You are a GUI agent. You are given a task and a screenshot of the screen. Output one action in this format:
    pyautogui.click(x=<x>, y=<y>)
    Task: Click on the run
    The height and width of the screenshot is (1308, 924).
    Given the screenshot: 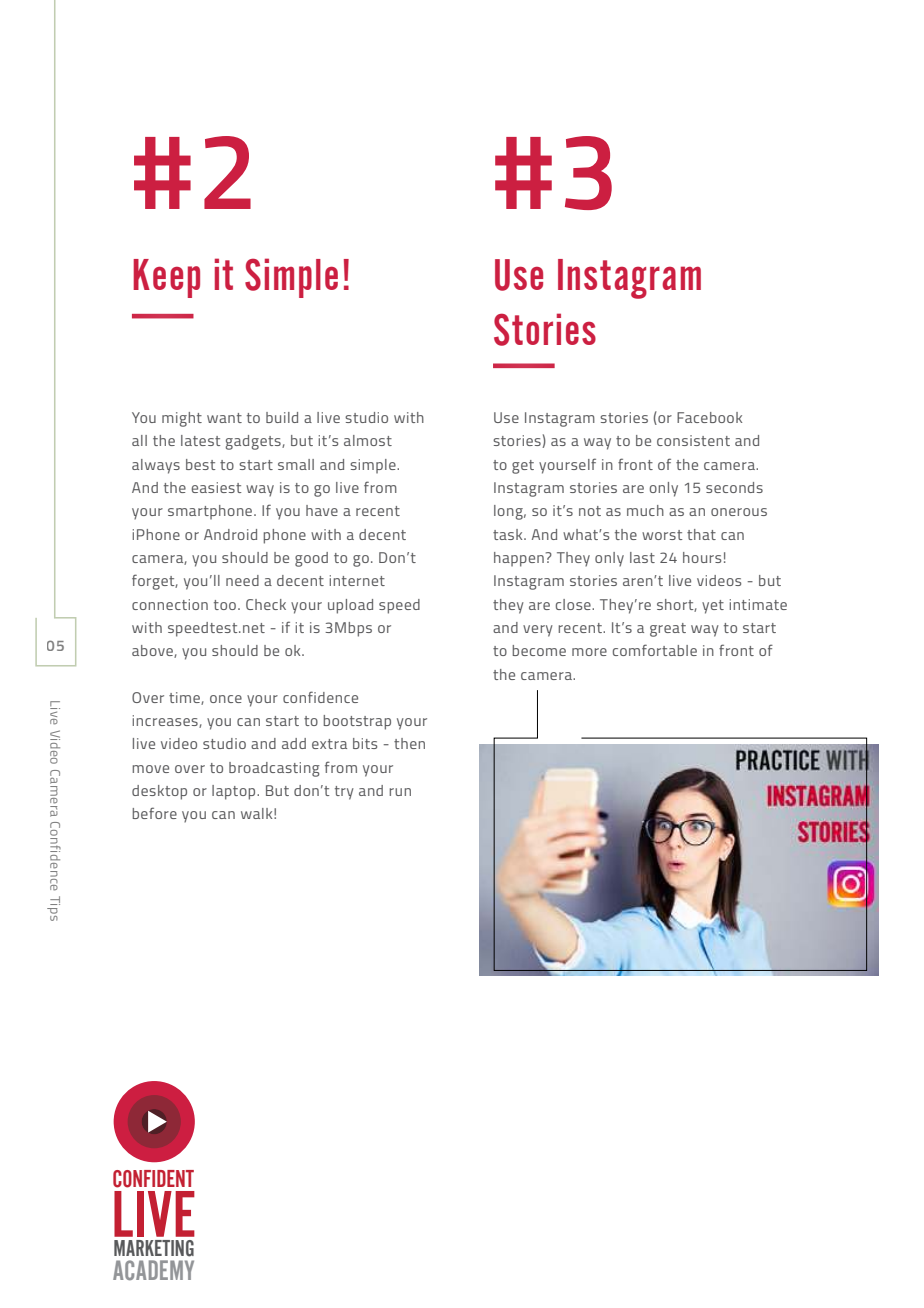 What is the action you would take?
    pyautogui.click(x=400, y=792)
